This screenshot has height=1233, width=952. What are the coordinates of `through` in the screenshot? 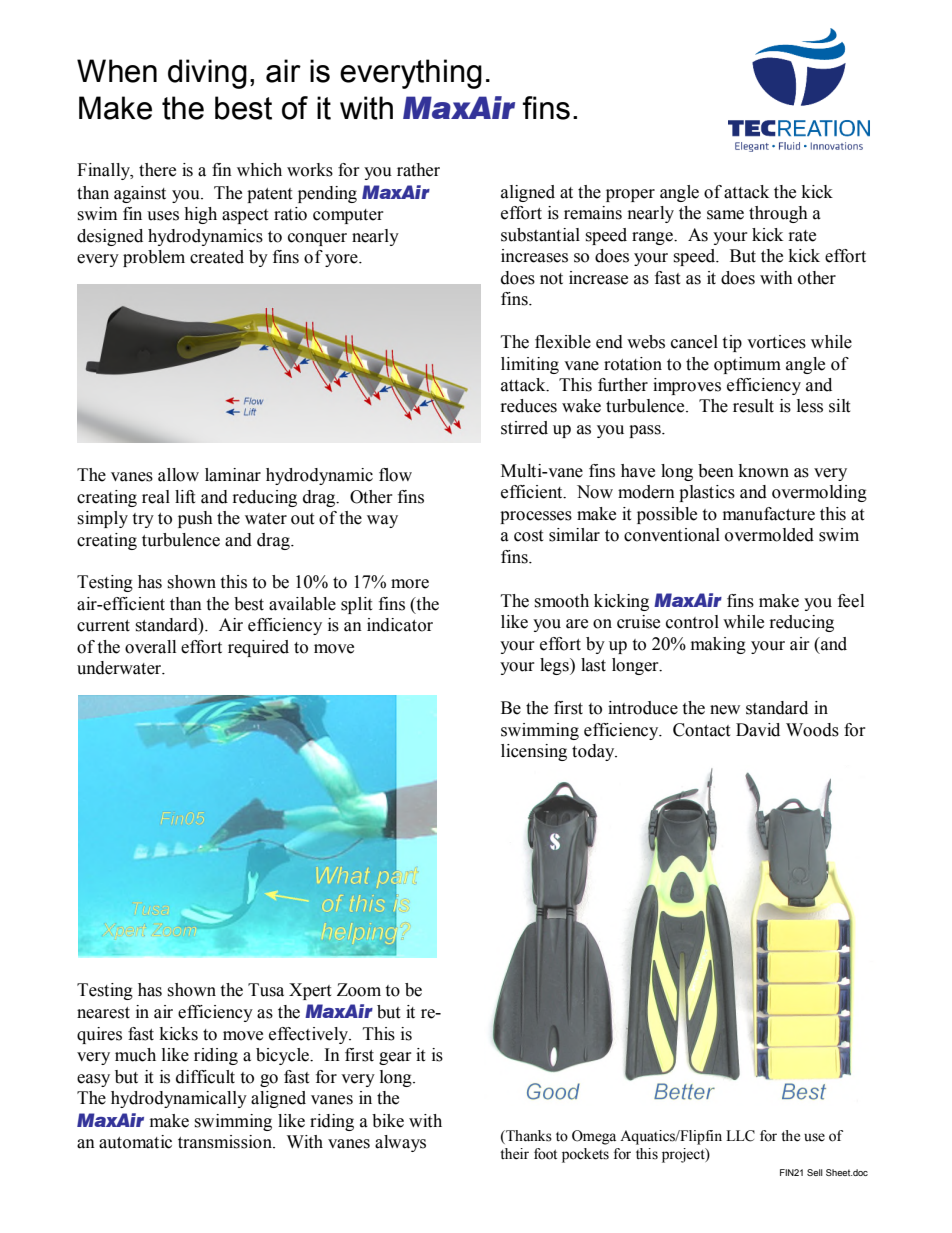 It's located at (778, 214).
